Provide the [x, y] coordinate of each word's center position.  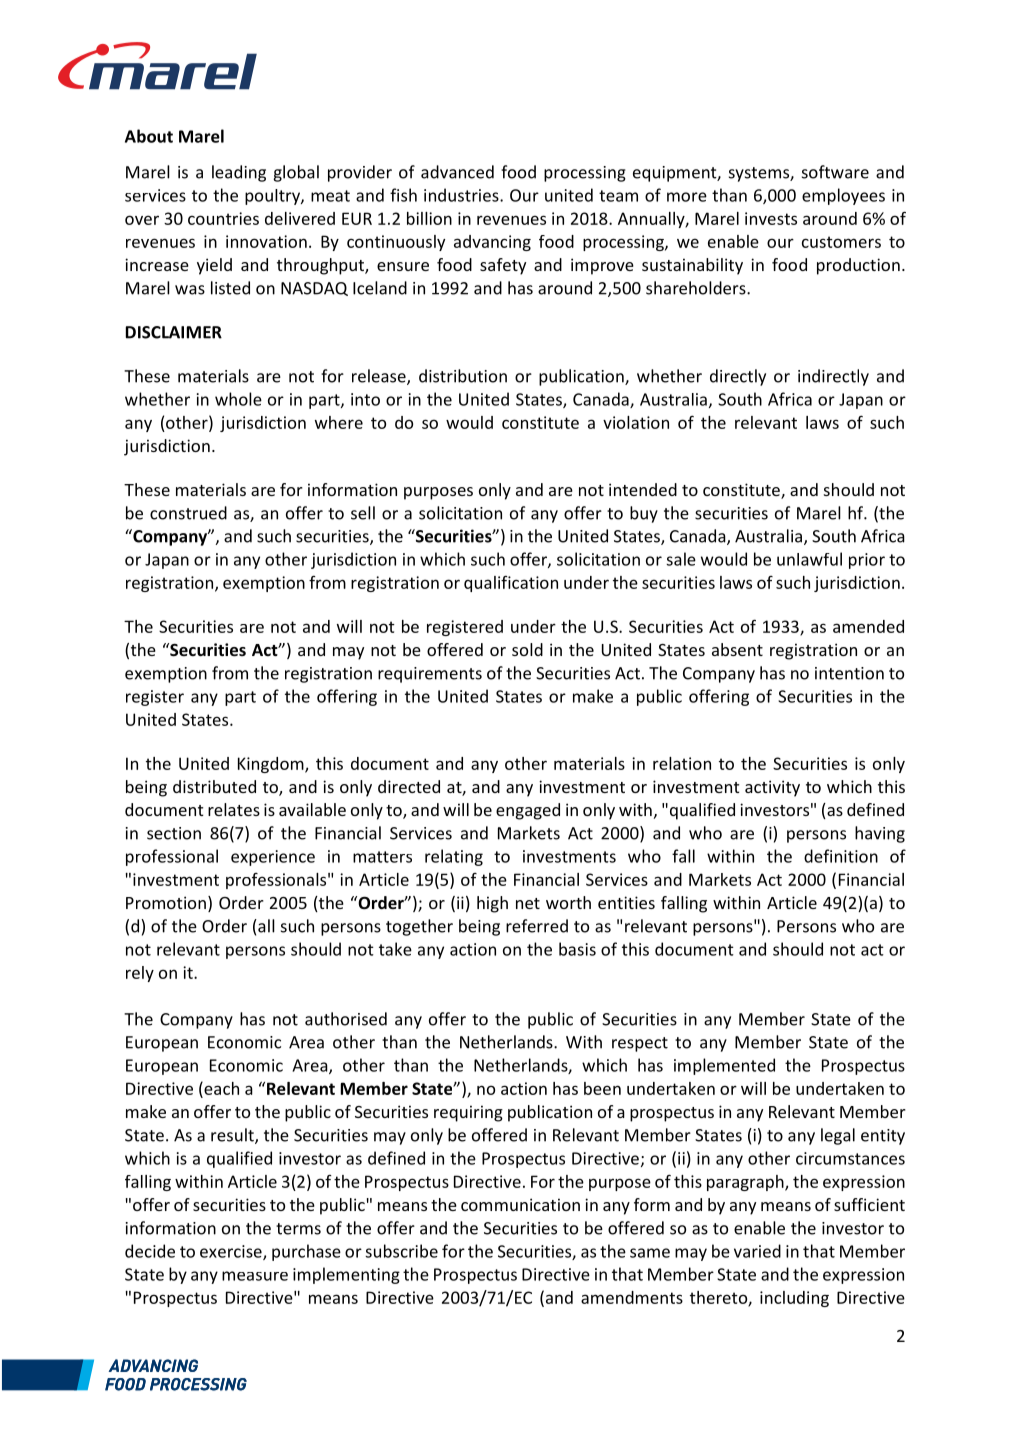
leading [239, 173]
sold [527, 649]
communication [520, 1204]
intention [849, 673]
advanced [457, 172]
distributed [214, 786]
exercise [232, 1252]
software [835, 172]
